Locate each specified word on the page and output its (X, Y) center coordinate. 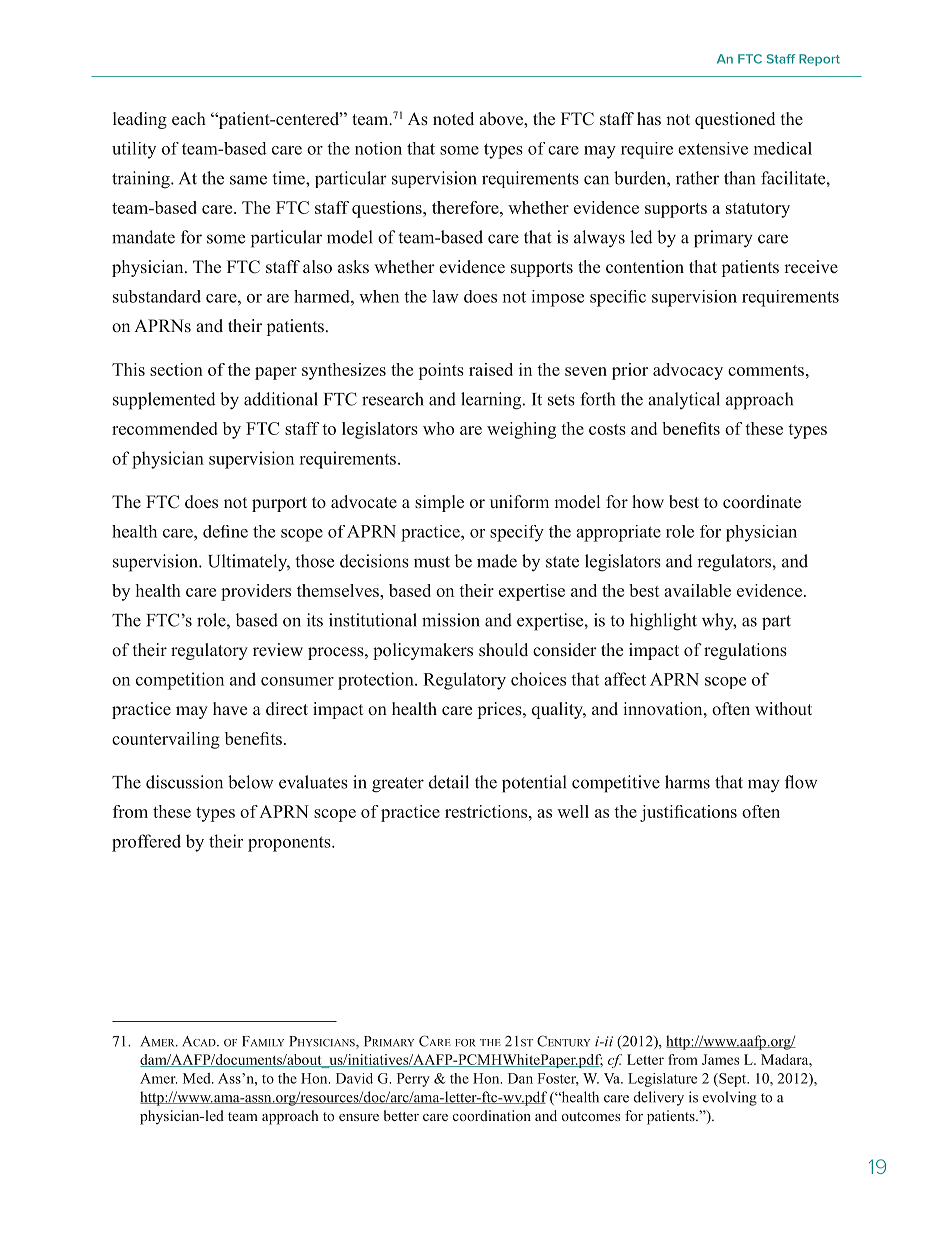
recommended (164, 428)
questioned (735, 120)
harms (687, 782)
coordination (492, 1115)
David (354, 1078)
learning (492, 401)
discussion (184, 782)
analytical (684, 400)
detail (449, 782)
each (189, 118)
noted (453, 119)
